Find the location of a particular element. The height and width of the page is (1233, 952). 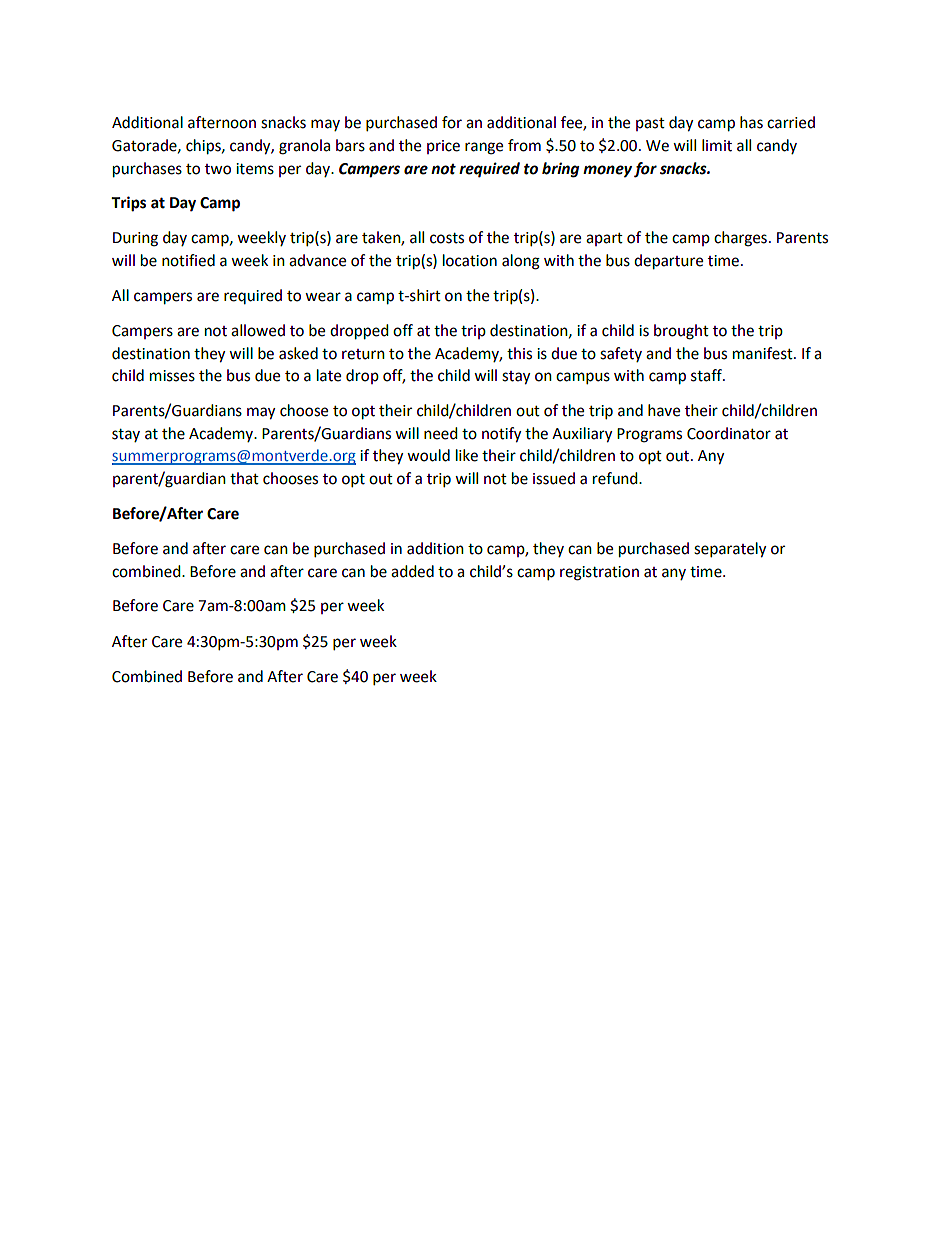

price is located at coordinates (443, 147).
